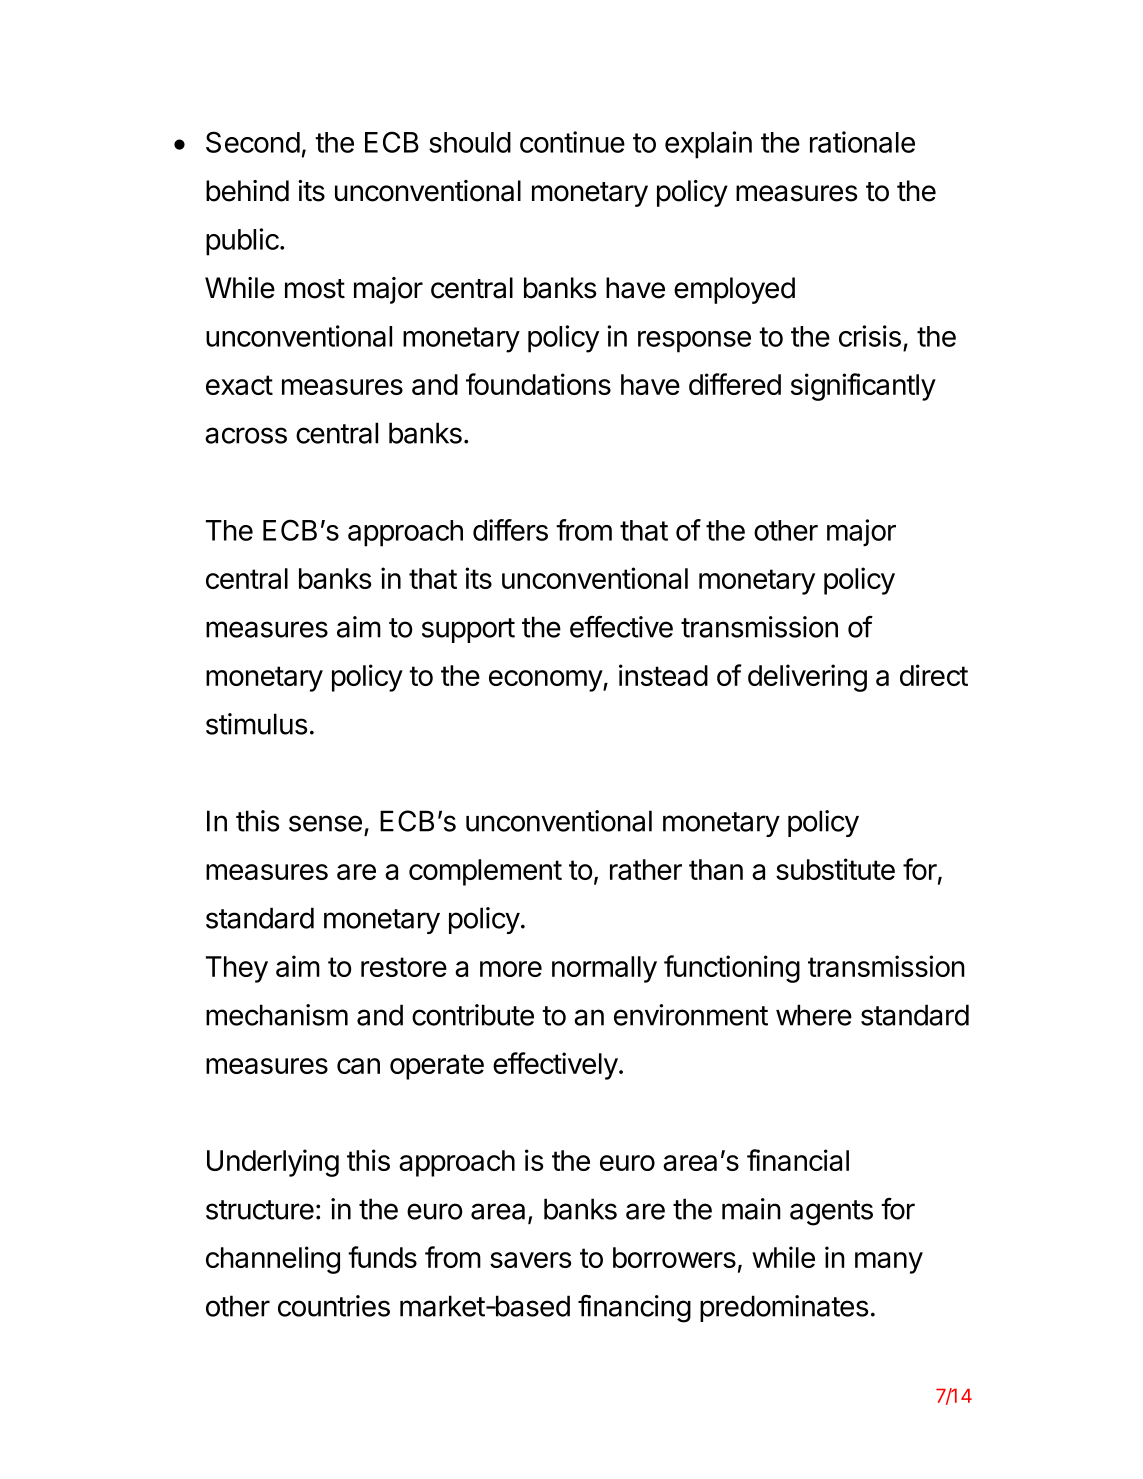 The image size is (1143, 1479). What do you see at coordinates (538, 384) in the image?
I see `foundations` at bounding box center [538, 384].
